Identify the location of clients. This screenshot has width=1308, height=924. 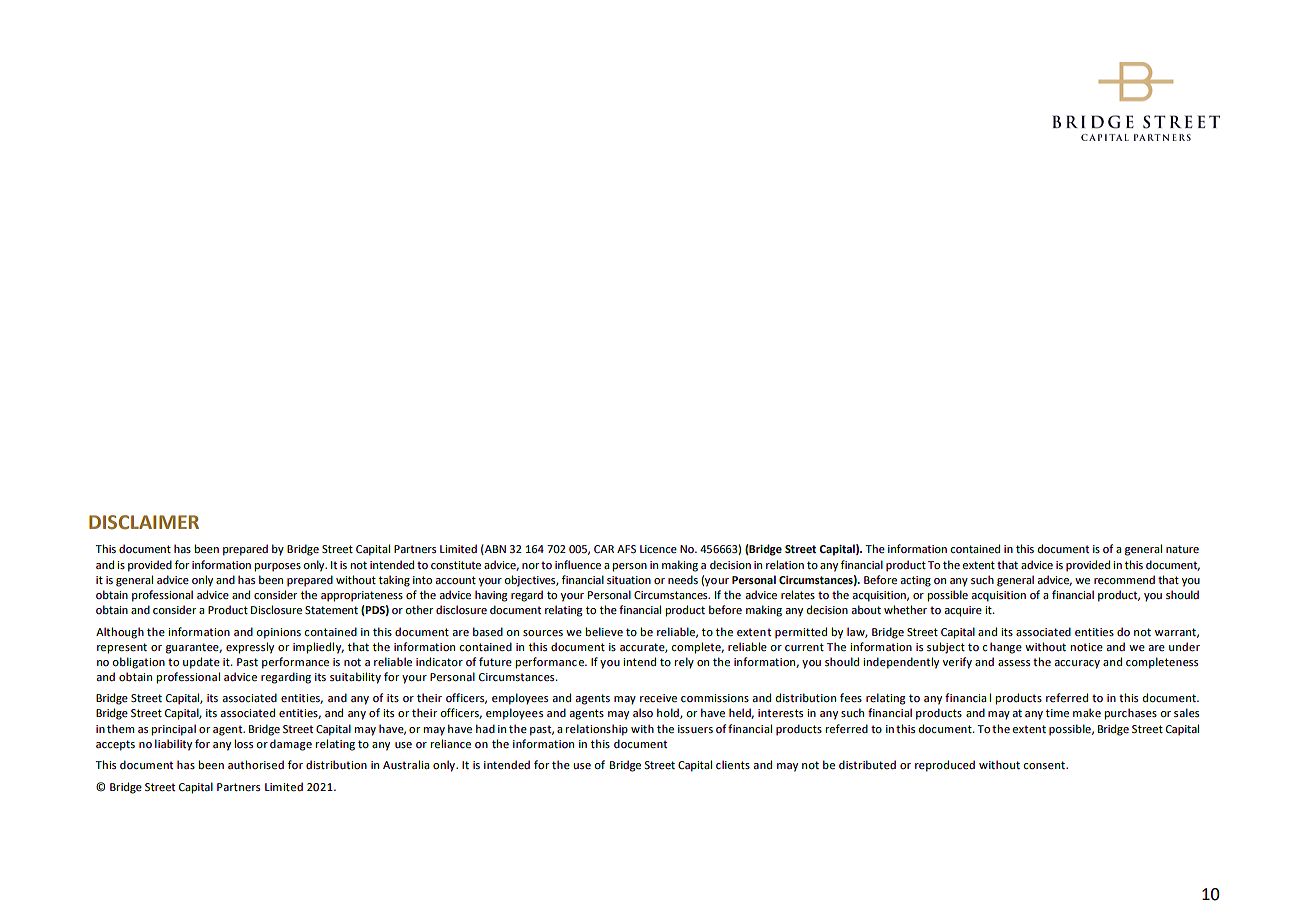
(733, 764).
